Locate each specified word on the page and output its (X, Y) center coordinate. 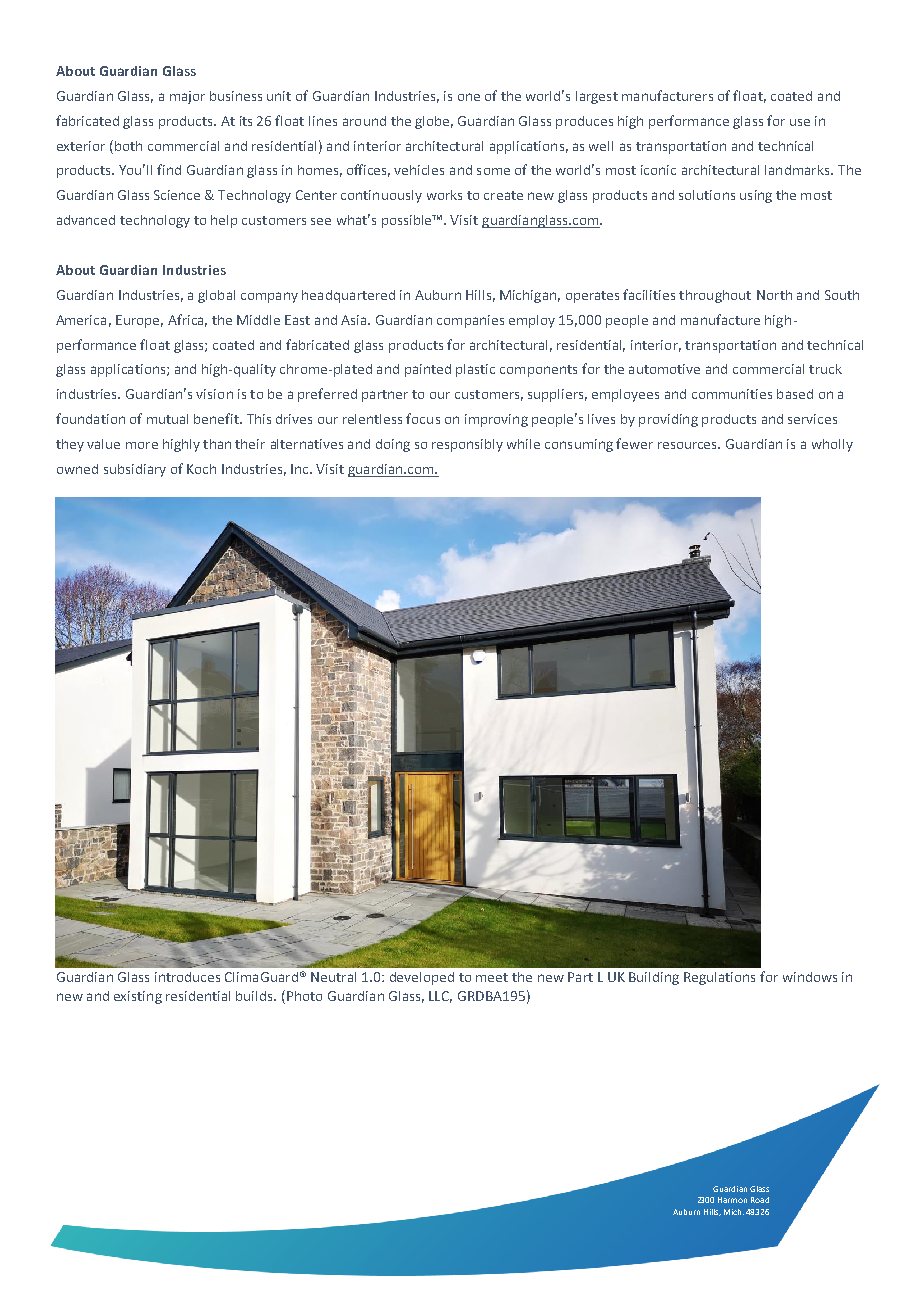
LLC (440, 997)
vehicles (419, 170)
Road (760, 1200)
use (800, 122)
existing (138, 997)
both (128, 146)
